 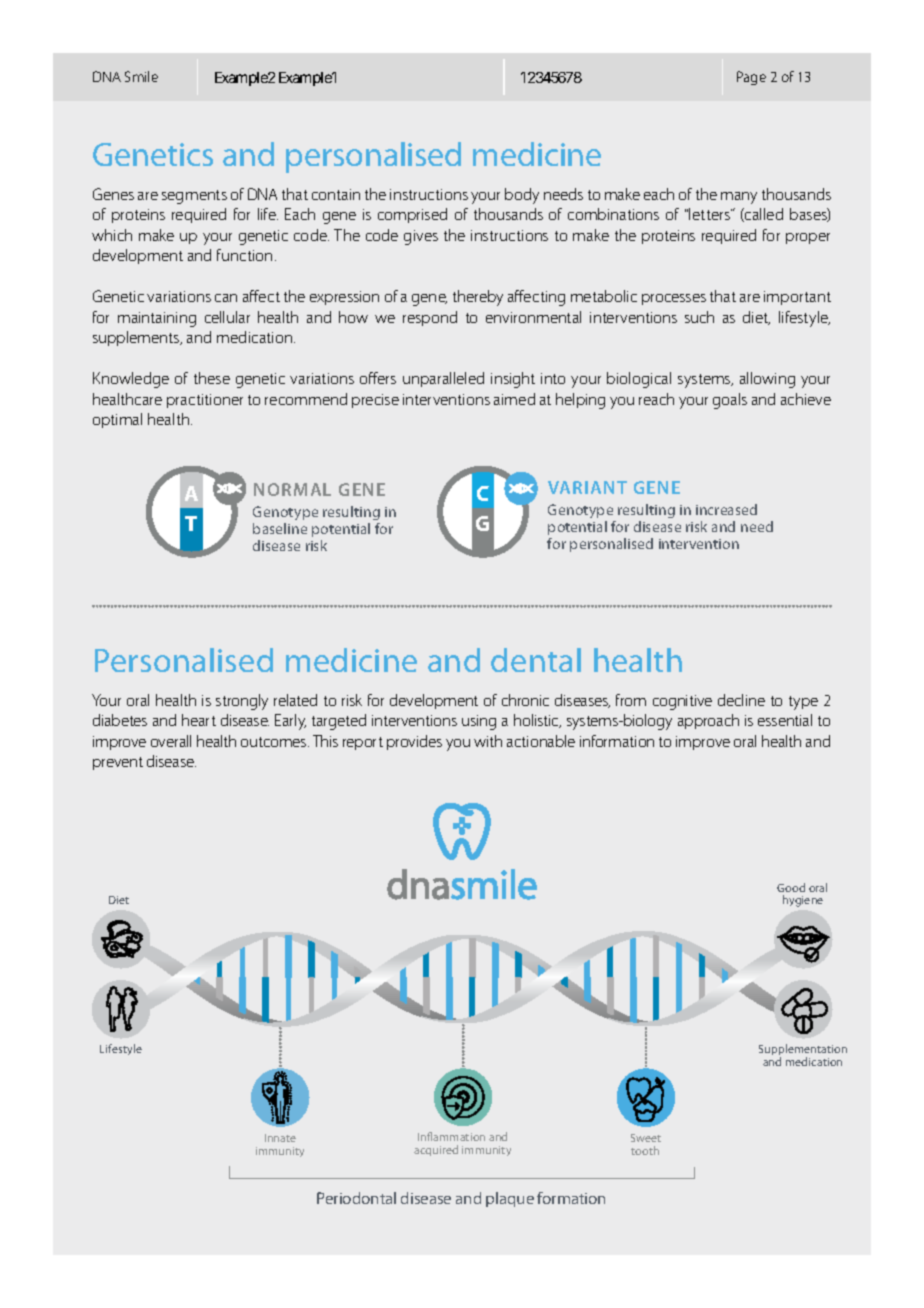 What do you see at coordinates (141, 76) in the image?
I see `Smile` at bounding box center [141, 76].
